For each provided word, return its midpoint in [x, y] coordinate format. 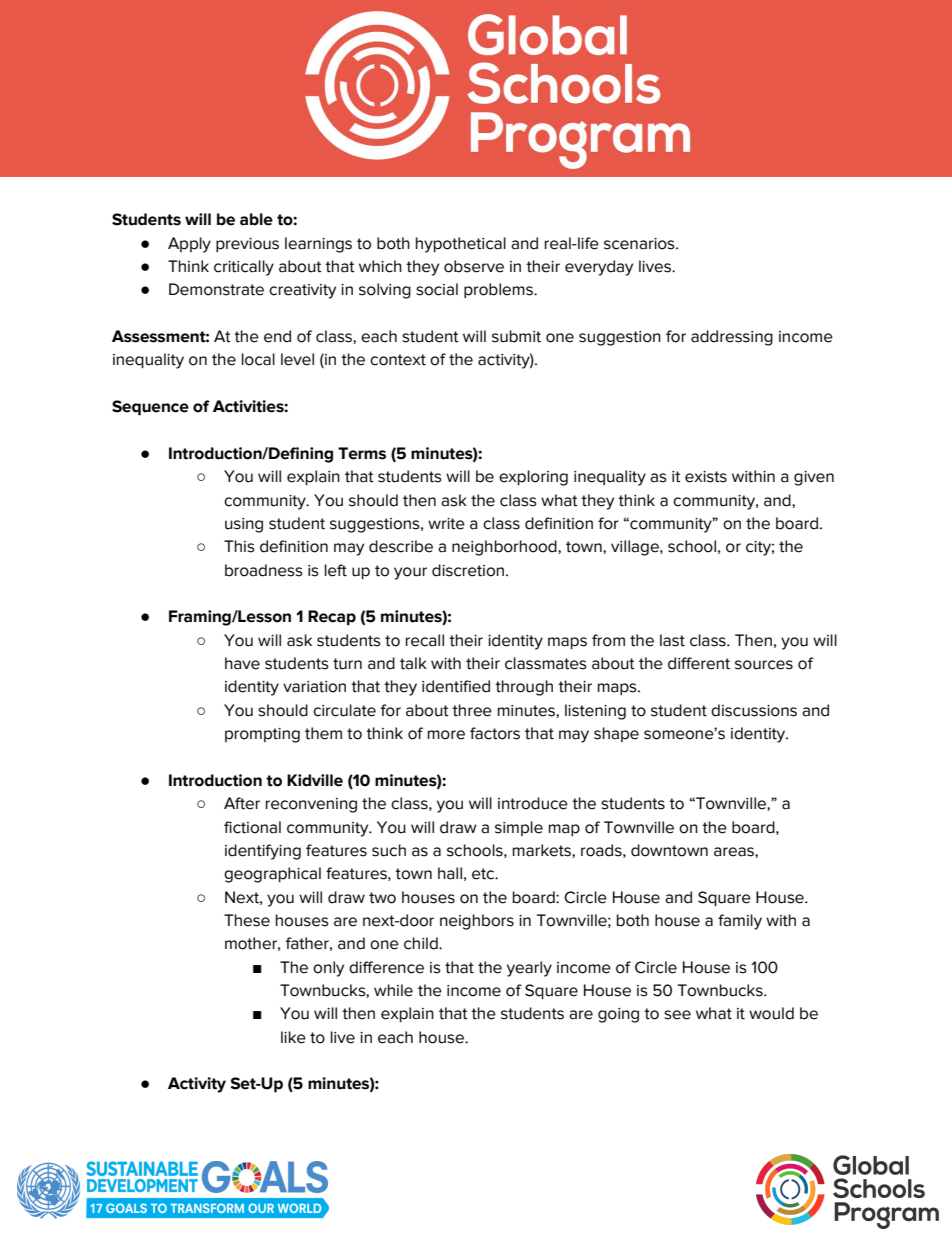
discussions [754, 710]
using [244, 525]
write [446, 524]
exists [706, 477]
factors [495, 733]
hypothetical [461, 245]
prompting [262, 735]
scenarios [640, 244]
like [293, 1037]
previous [247, 245]
